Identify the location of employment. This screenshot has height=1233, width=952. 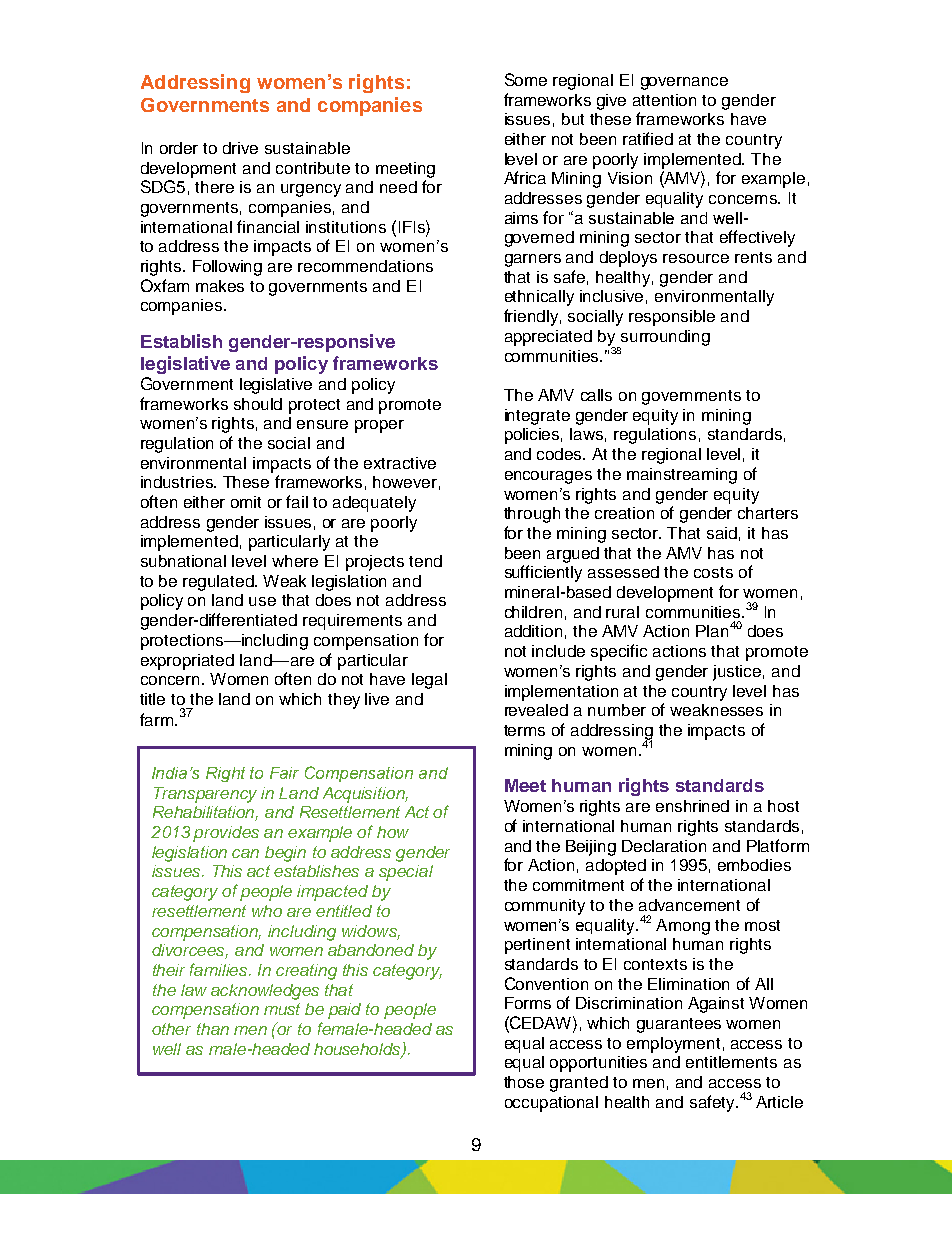
(673, 1045).
